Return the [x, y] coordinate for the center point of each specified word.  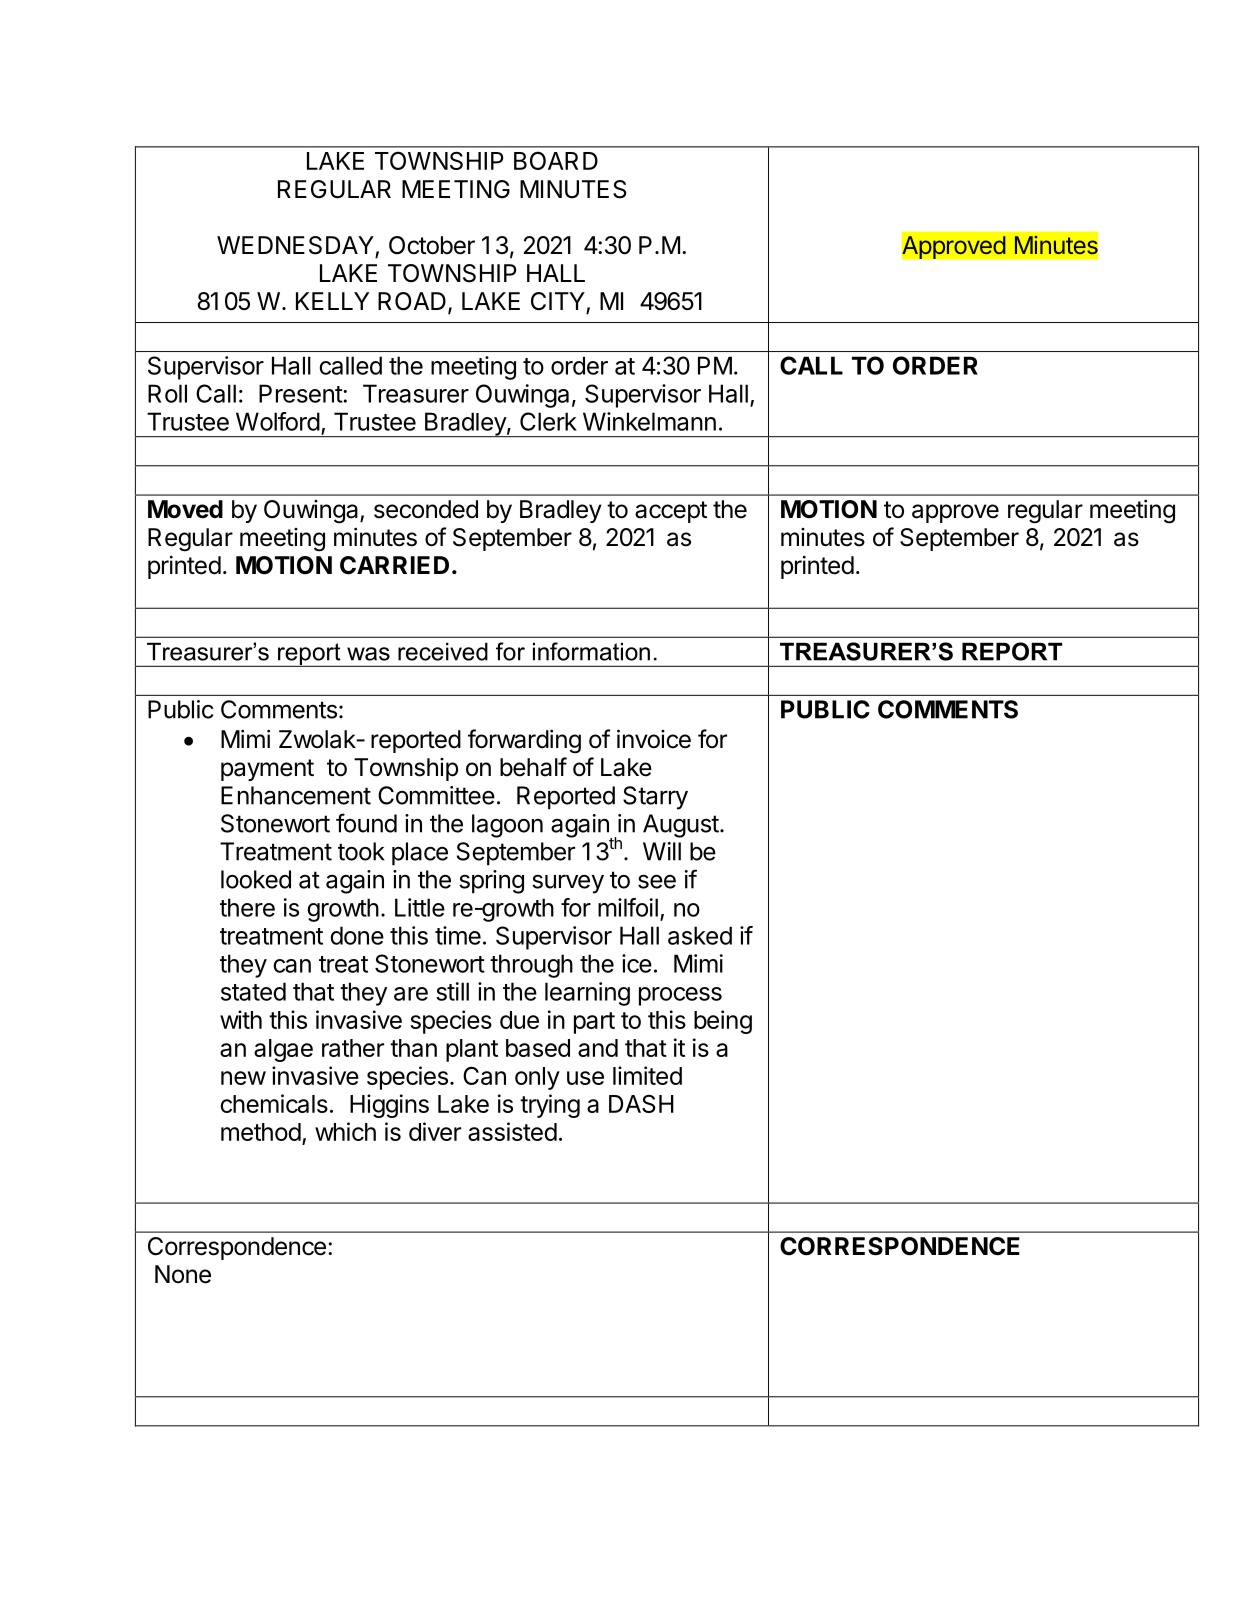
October [432, 245]
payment [267, 770]
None [183, 1274]
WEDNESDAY [296, 246]
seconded [426, 509]
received [443, 651]
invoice [654, 739]
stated [253, 991]
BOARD [556, 160]
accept [671, 512]
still [452, 991]
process [680, 996]
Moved [185, 509]
